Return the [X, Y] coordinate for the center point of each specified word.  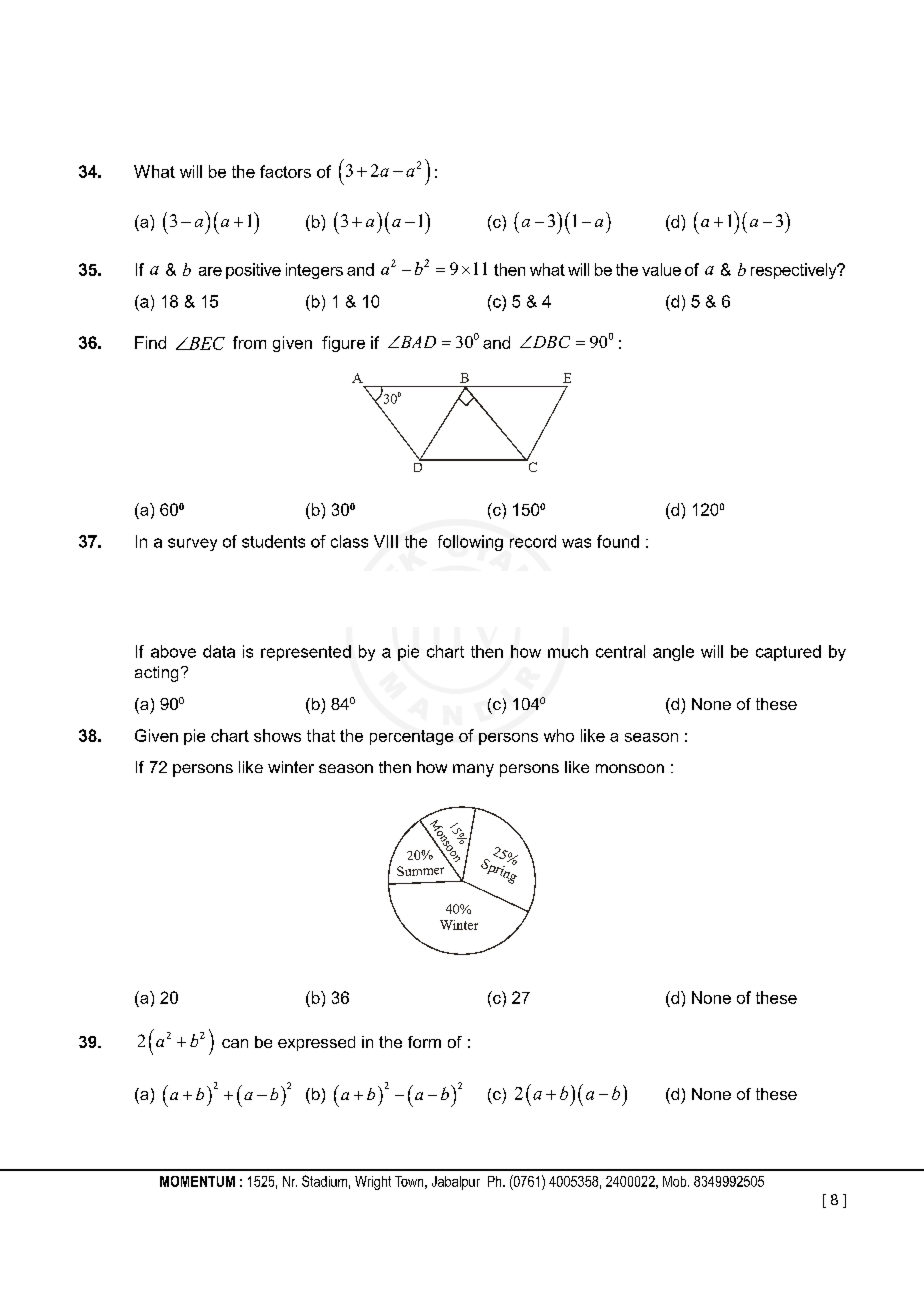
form [424, 1042]
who [559, 735]
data [219, 651]
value [661, 269]
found [618, 541]
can [235, 1043]
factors [285, 171]
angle [673, 653]
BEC [205, 343]
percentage [411, 737]
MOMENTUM [197, 1181]
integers [314, 271]
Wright [373, 1183]
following [470, 543]
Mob [676, 1181]
